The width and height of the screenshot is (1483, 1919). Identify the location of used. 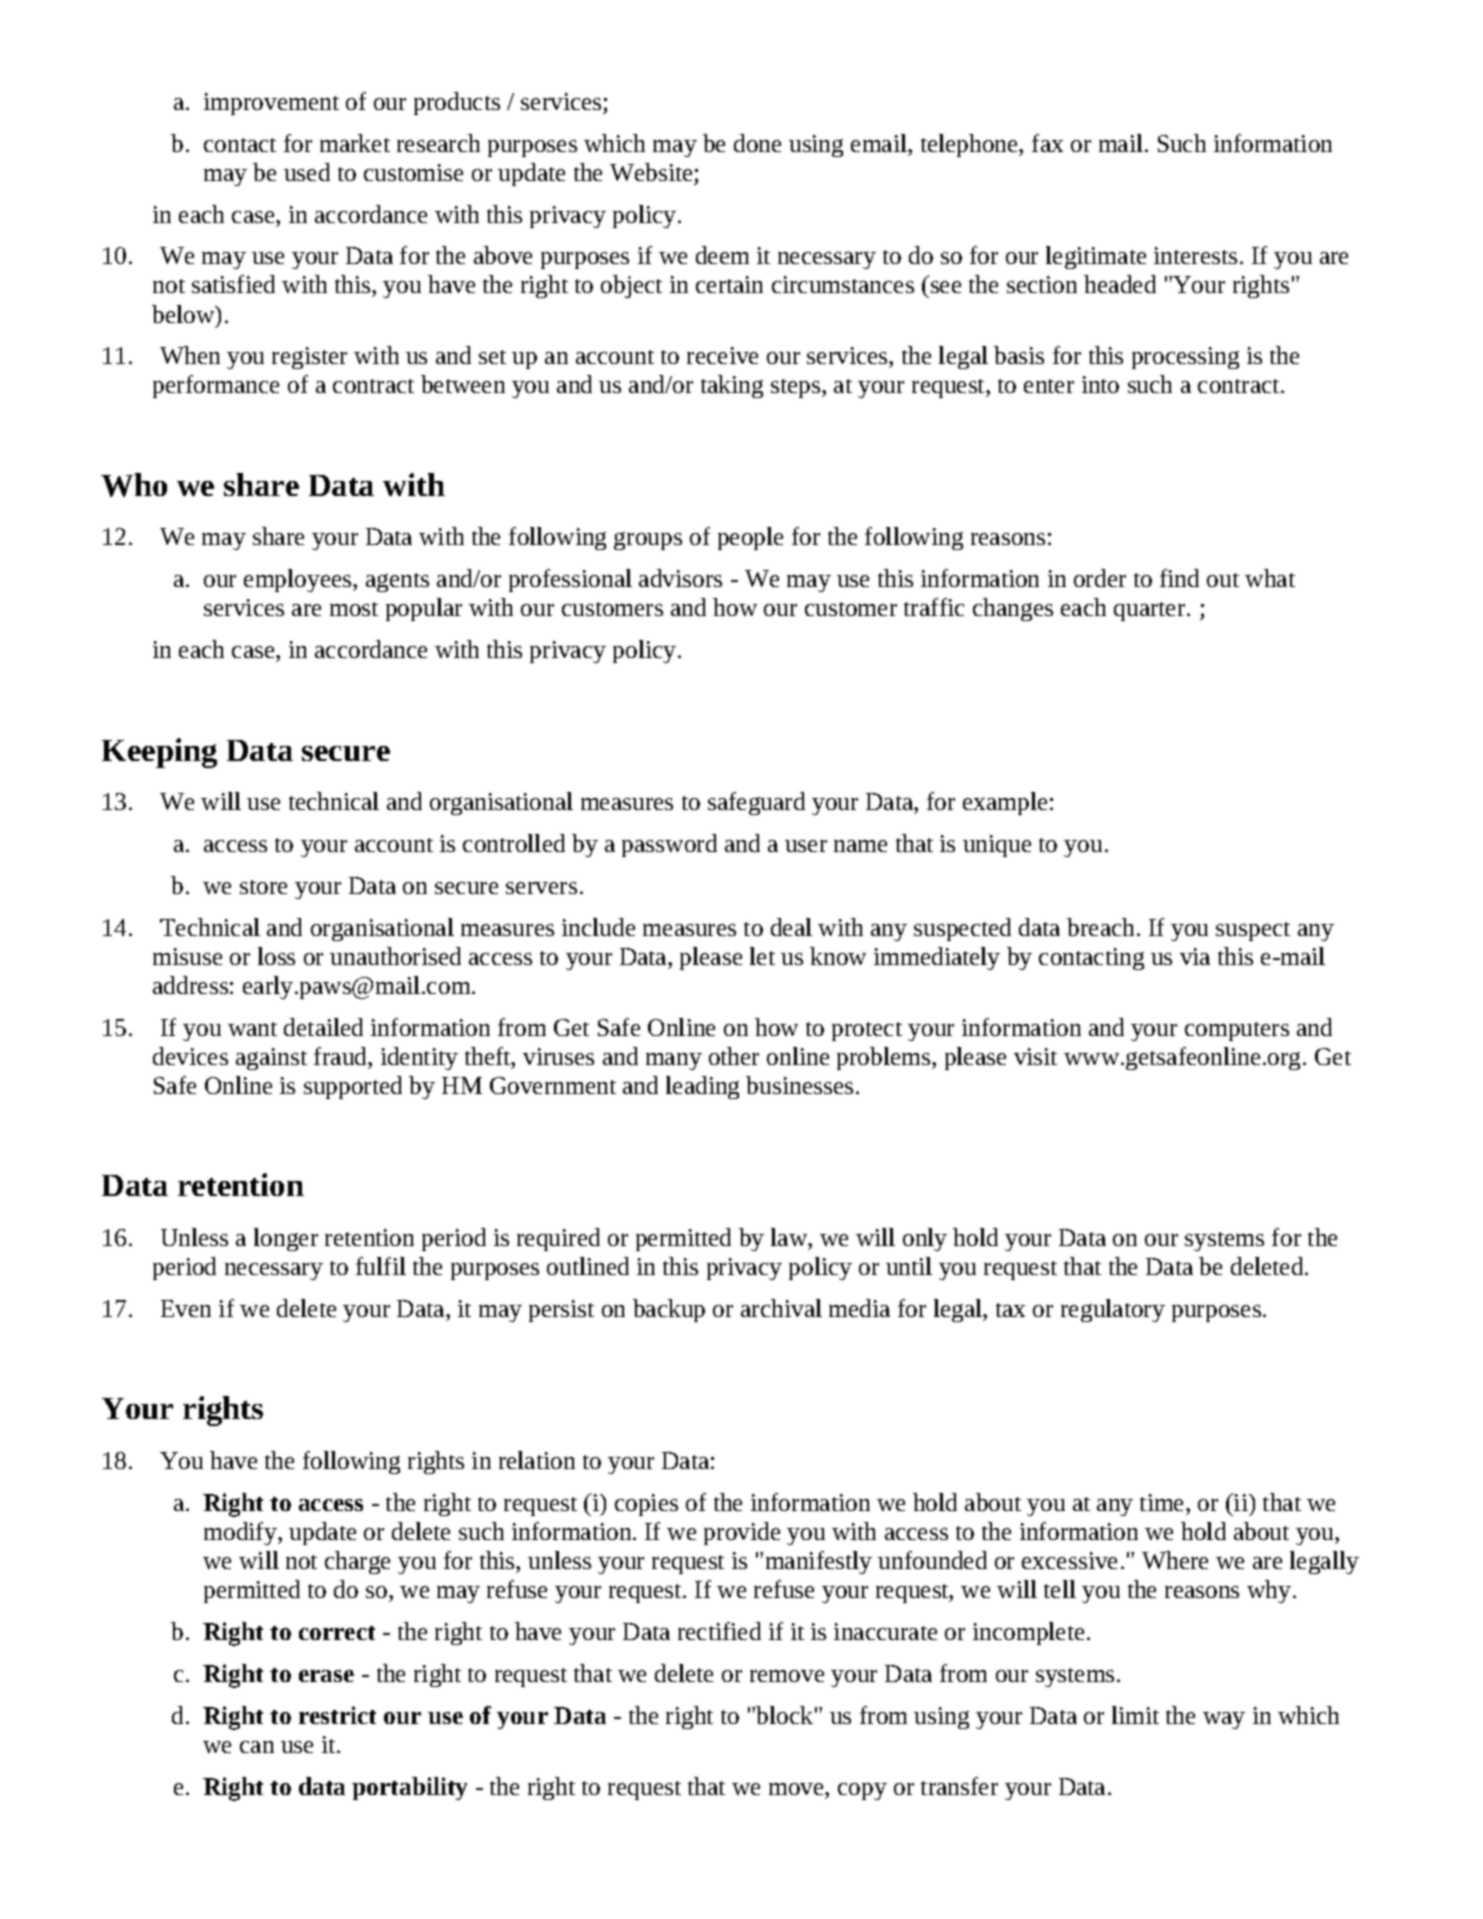
(307, 172).
